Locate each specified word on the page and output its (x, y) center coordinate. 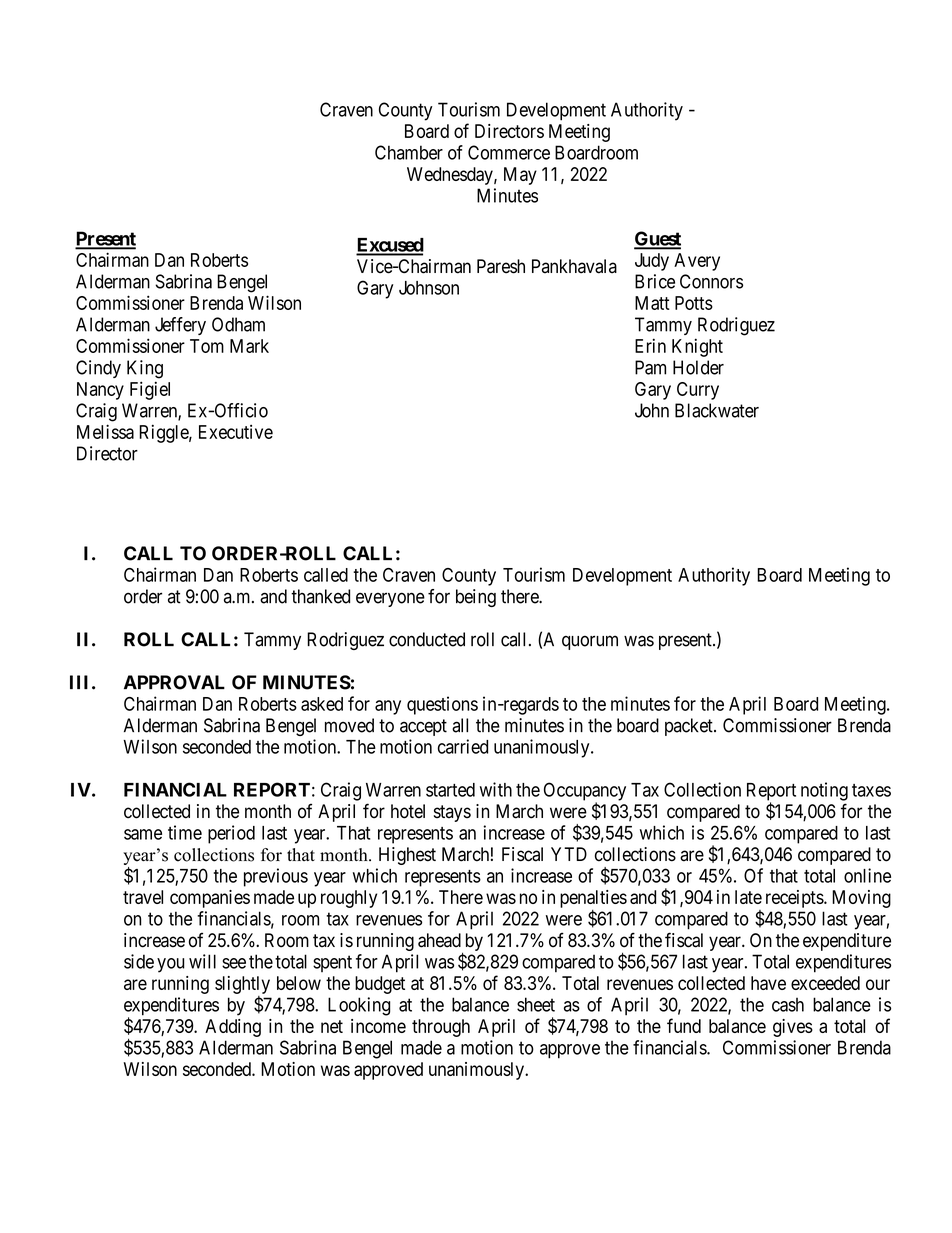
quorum (590, 642)
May (520, 176)
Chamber (409, 152)
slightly (242, 985)
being (476, 598)
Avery (697, 262)
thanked (320, 596)
